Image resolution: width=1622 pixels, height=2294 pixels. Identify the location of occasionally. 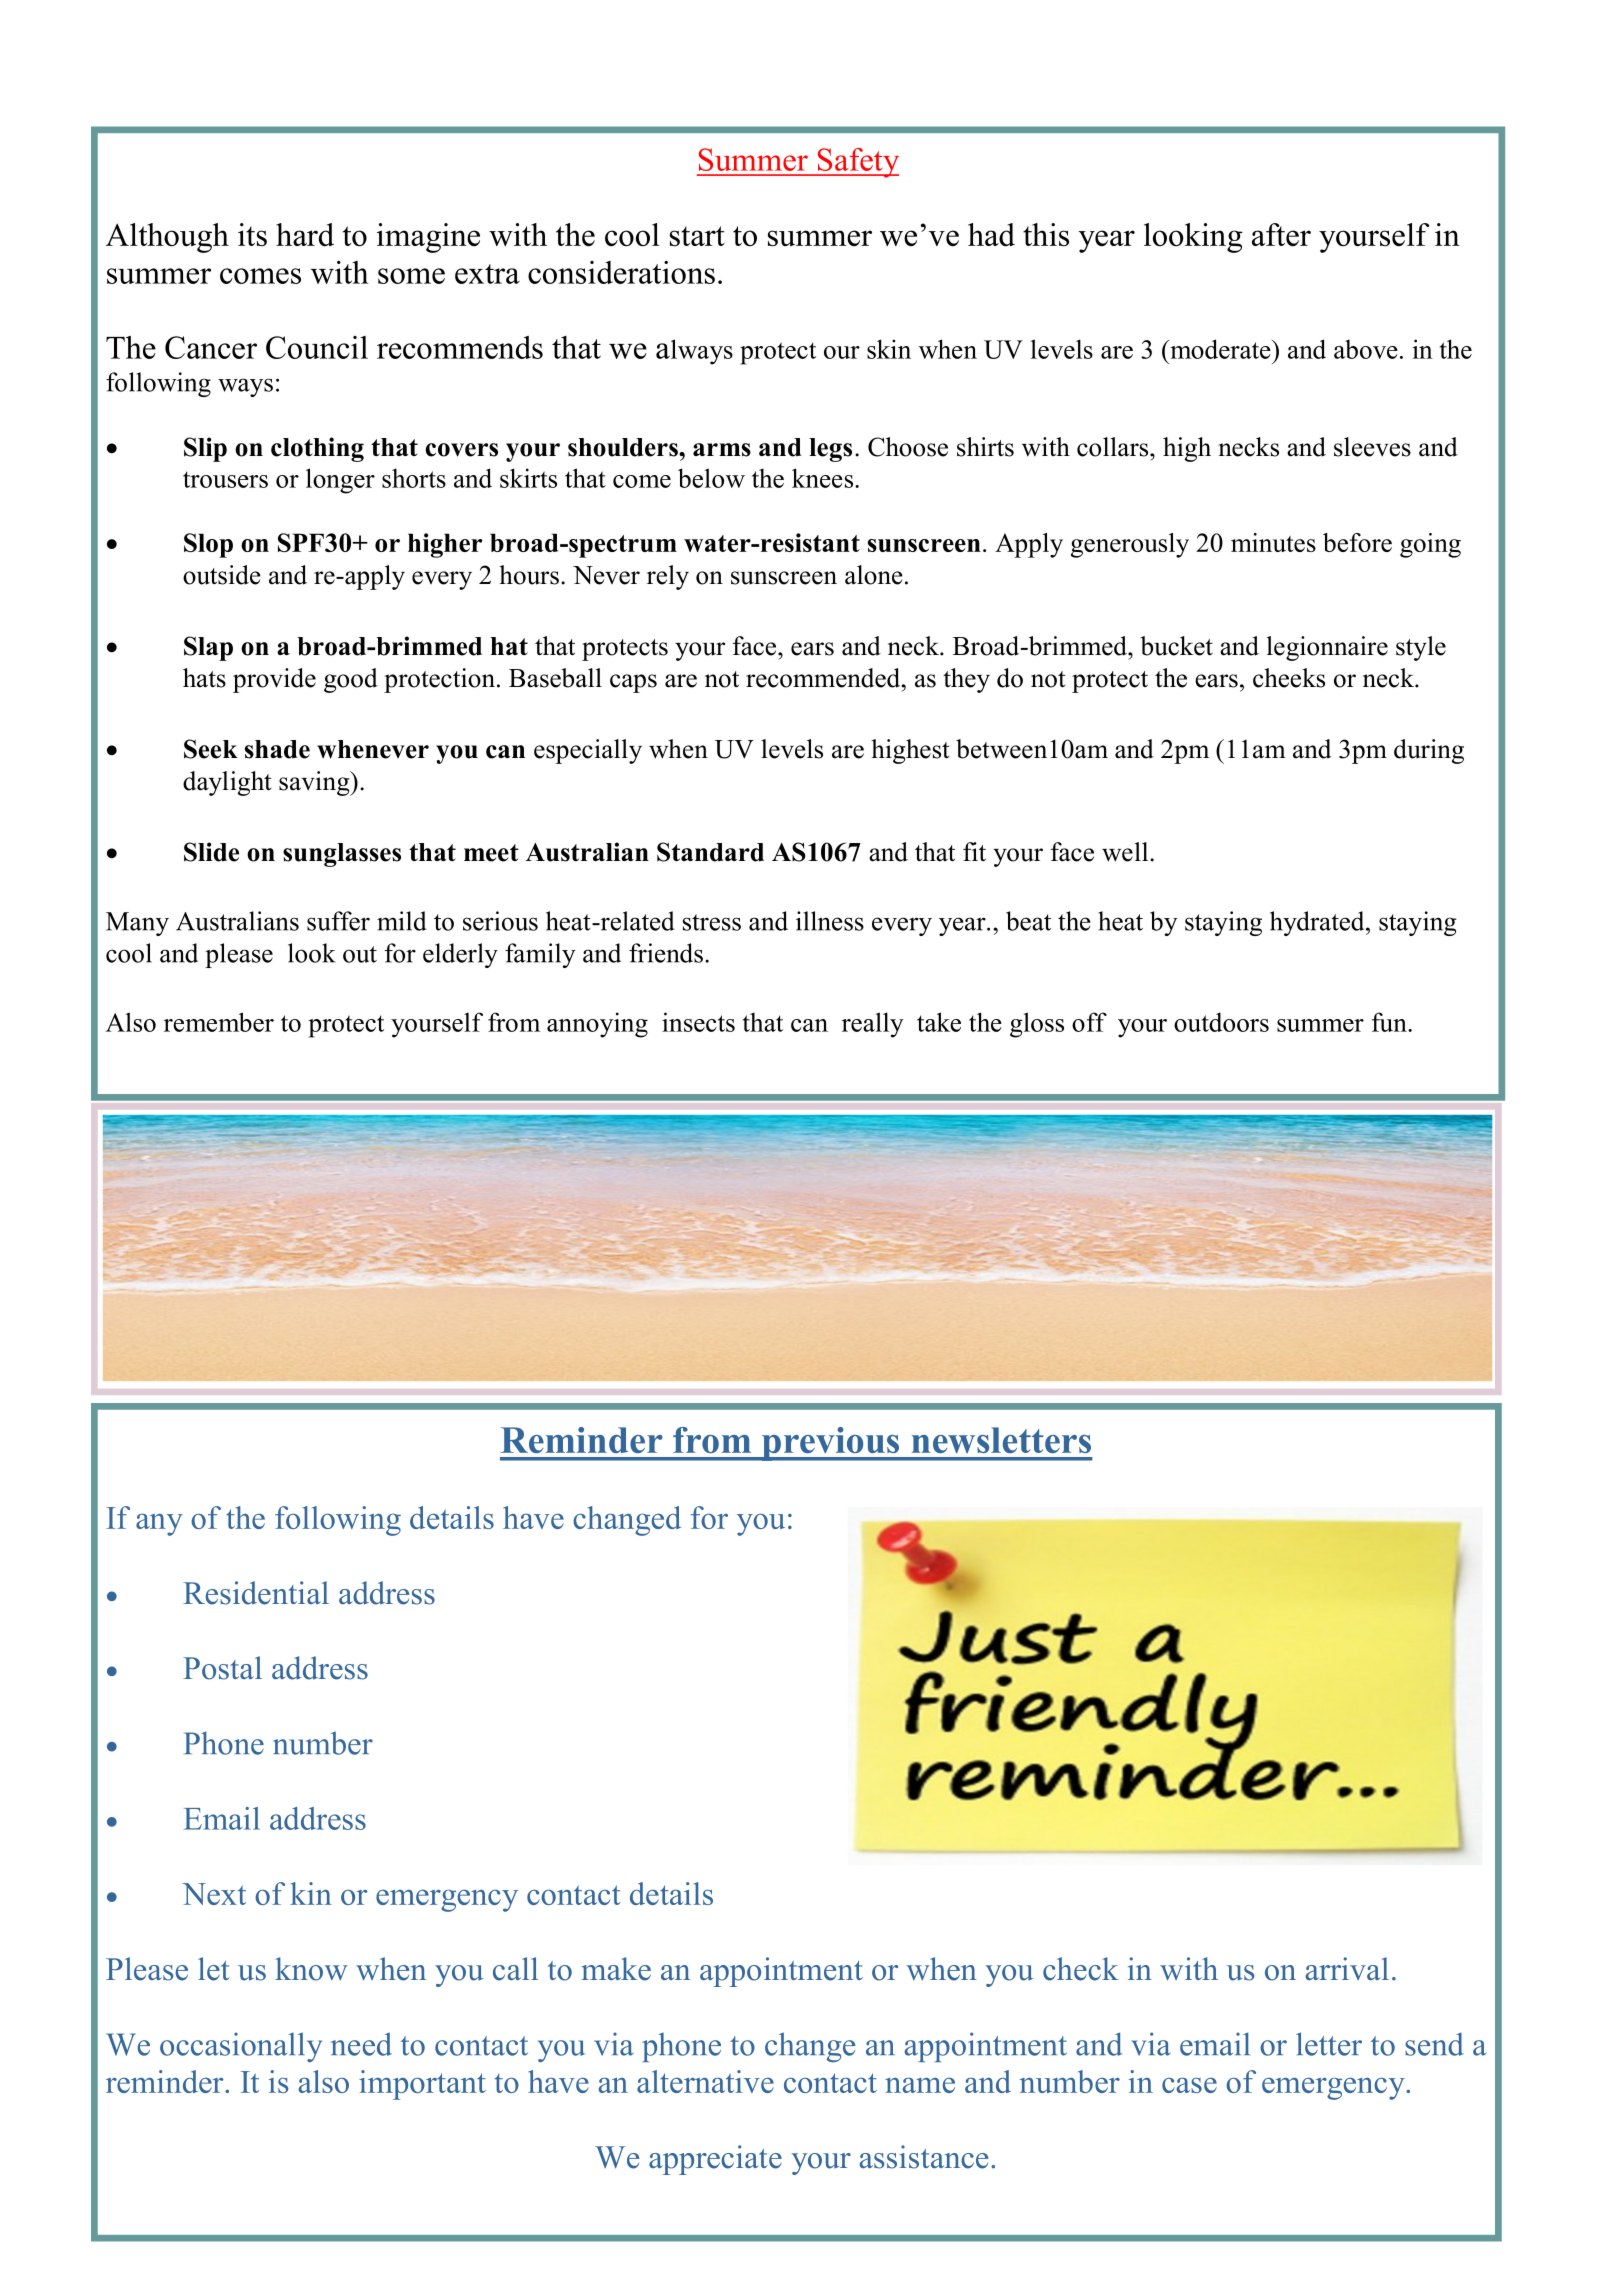
(241, 2047).
